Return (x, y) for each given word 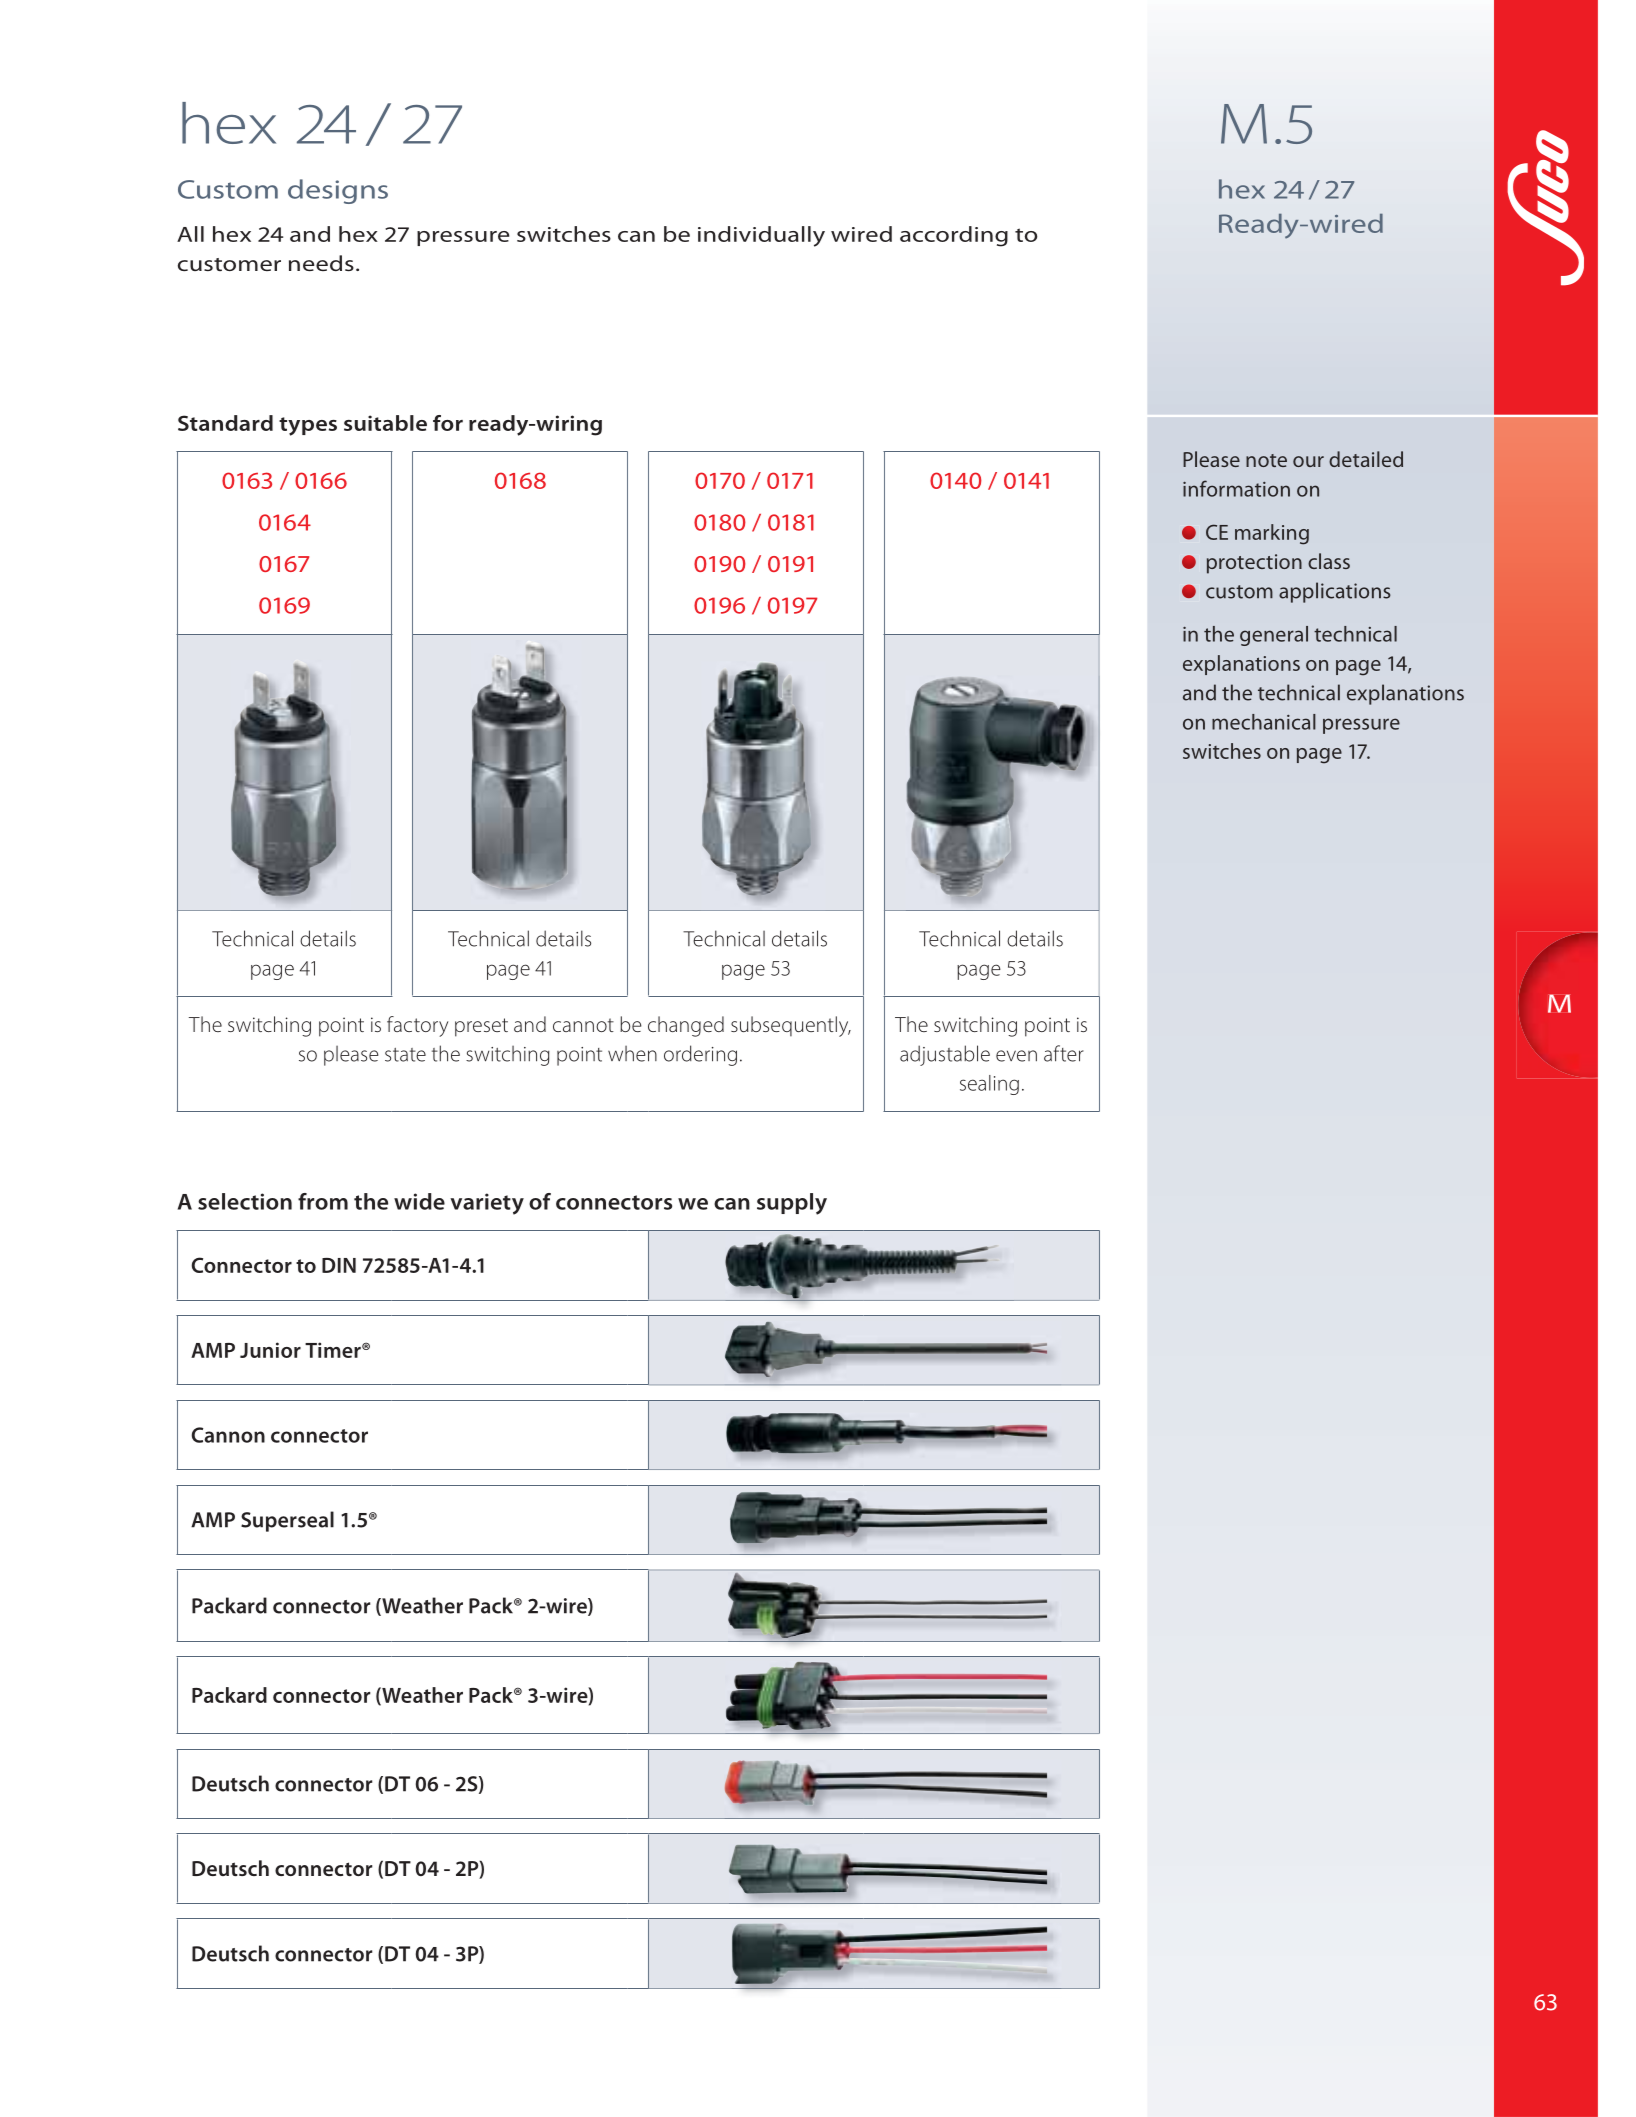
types (308, 426)
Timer (334, 1350)
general (1274, 636)
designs (338, 191)
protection (1254, 564)
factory (417, 1026)
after (1064, 1053)
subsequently (791, 1026)
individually (761, 236)
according (954, 236)
